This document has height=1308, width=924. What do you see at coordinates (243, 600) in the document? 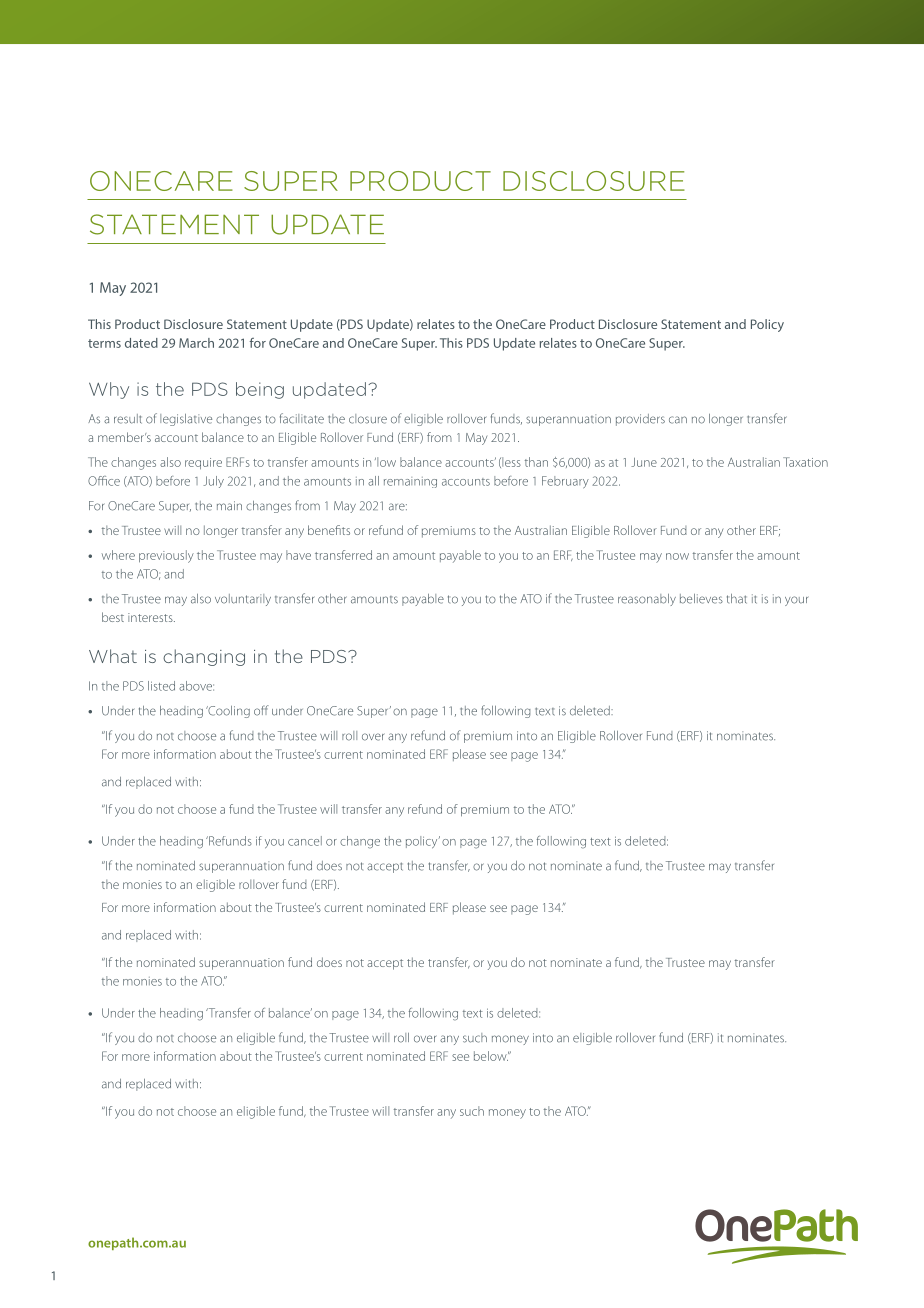
I see `voluntarily` at bounding box center [243, 600].
